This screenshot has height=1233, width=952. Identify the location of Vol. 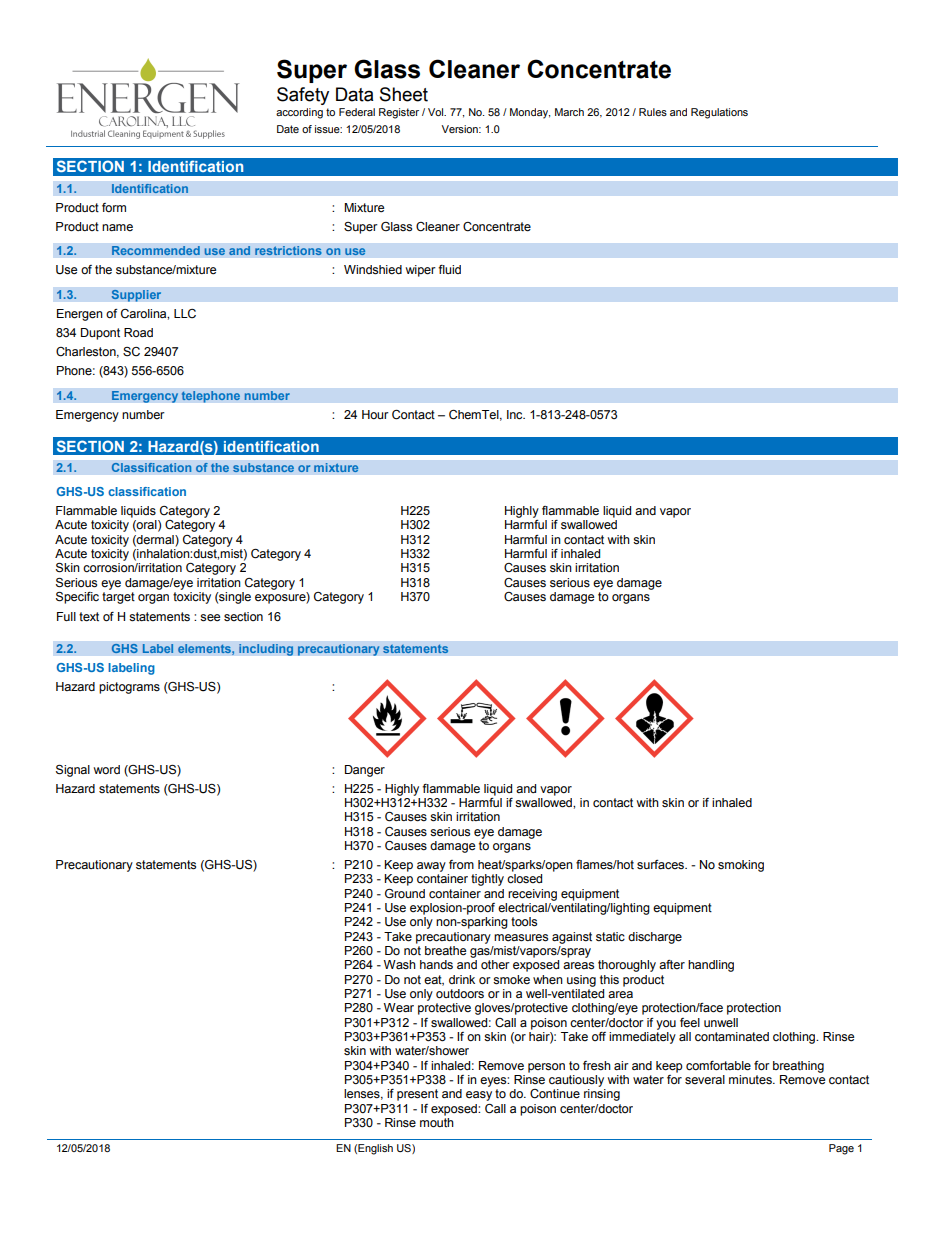
(437, 112).
